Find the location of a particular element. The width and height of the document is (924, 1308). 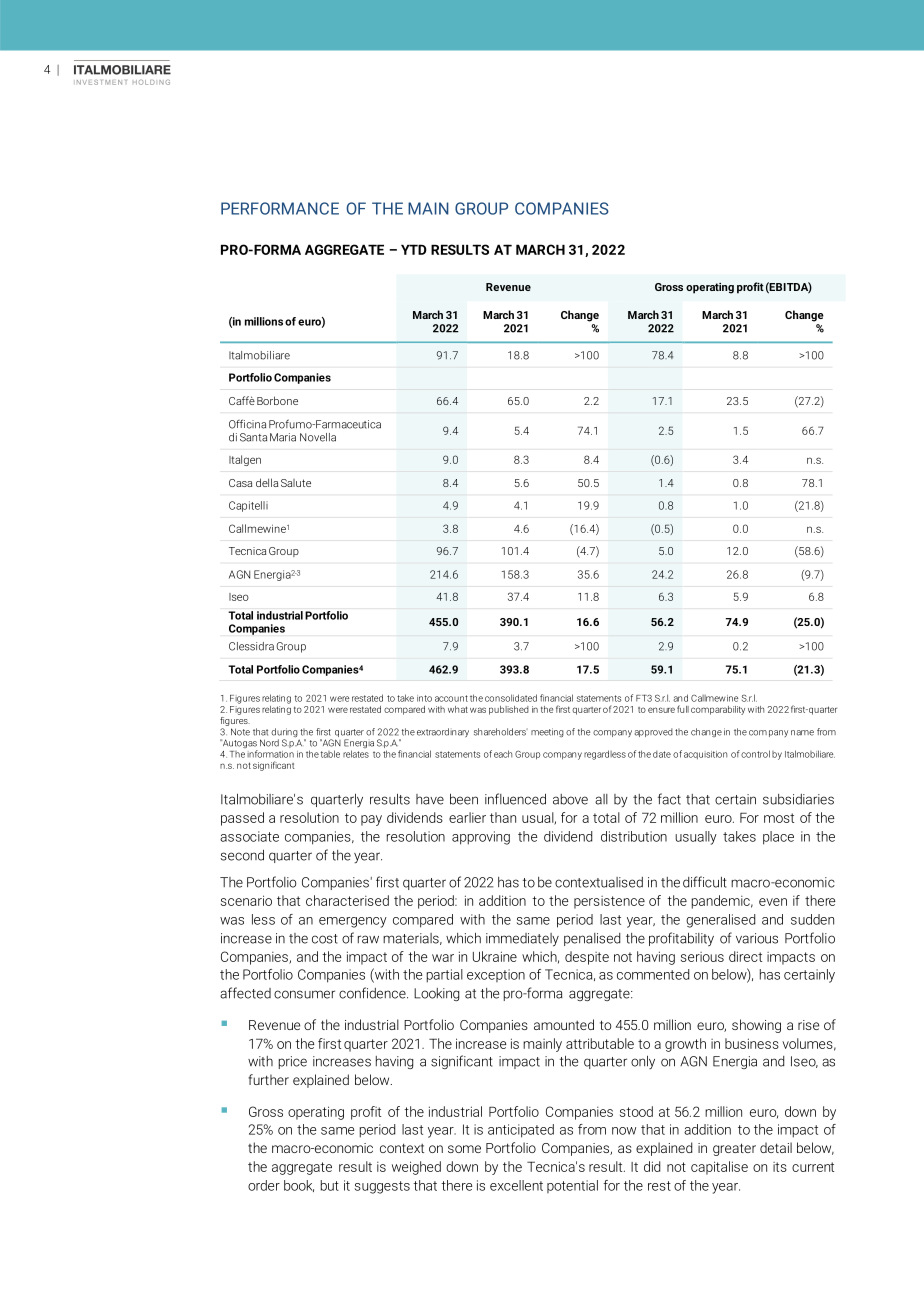

comparability is located at coordinates (718, 710).
